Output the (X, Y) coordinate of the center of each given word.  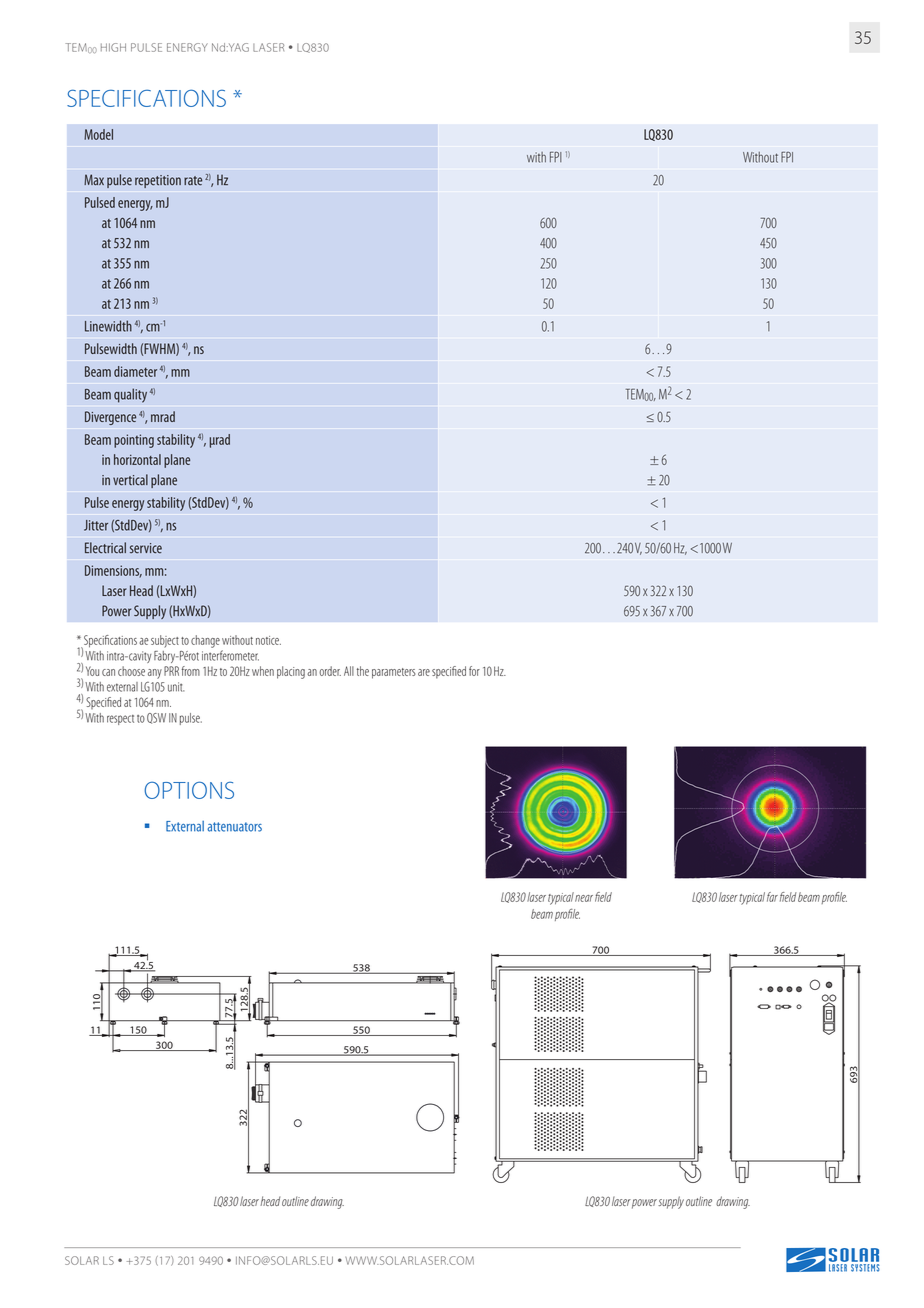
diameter (135, 371)
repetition (158, 181)
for (474, 671)
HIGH (113, 47)
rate (193, 181)
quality (130, 395)
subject (165, 641)
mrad (163, 416)
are (424, 672)
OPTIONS (189, 790)
